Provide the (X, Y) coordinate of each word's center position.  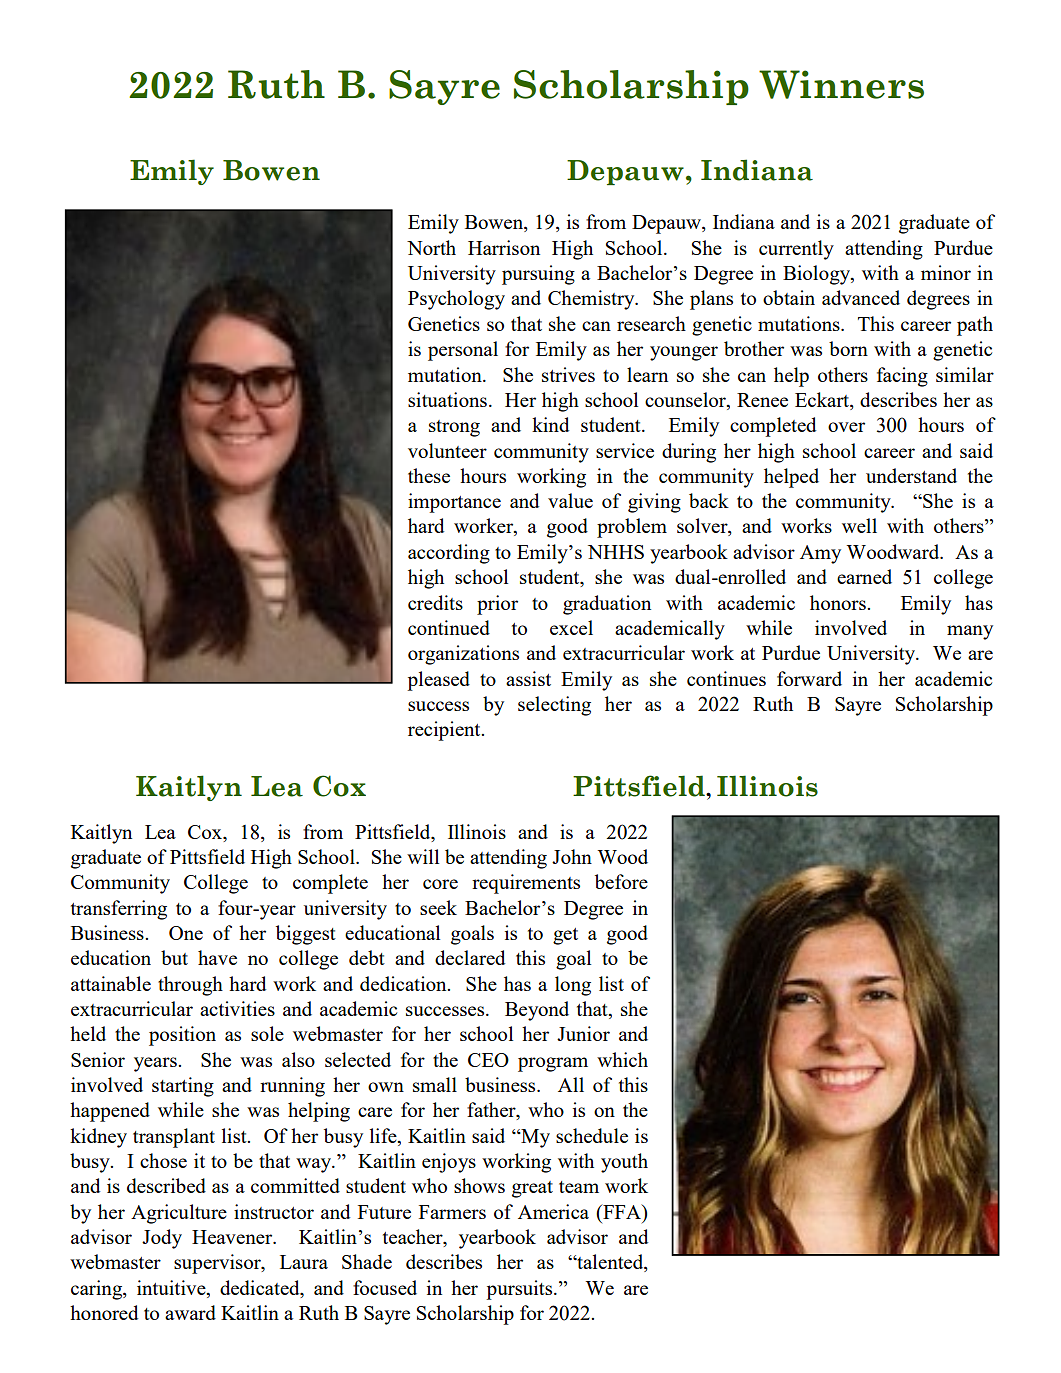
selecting (554, 706)
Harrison (504, 247)
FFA (622, 1211)
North (431, 247)
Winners (841, 84)
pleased (438, 681)
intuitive (172, 1287)
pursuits (520, 1290)
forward (809, 678)
